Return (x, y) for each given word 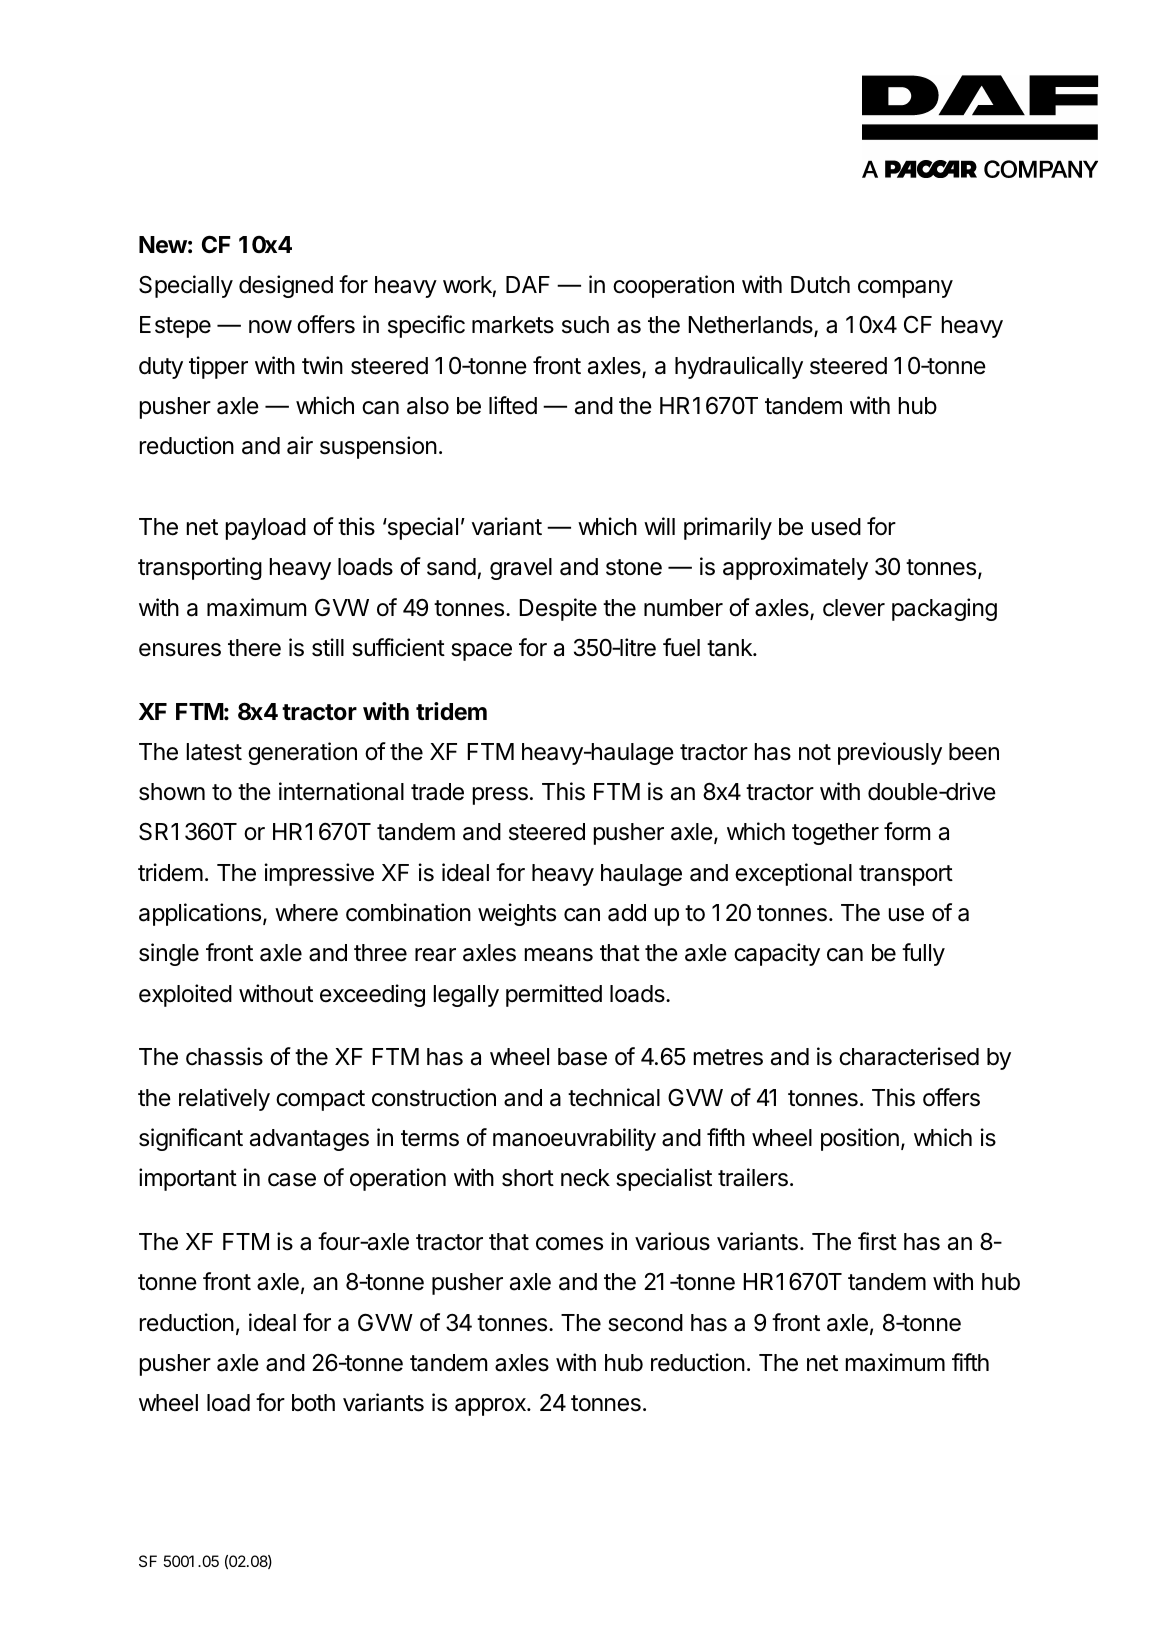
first (877, 1241)
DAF (528, 284)
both (313, 1403)
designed (286, 286)
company (905, 289)
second (645, 1323)
